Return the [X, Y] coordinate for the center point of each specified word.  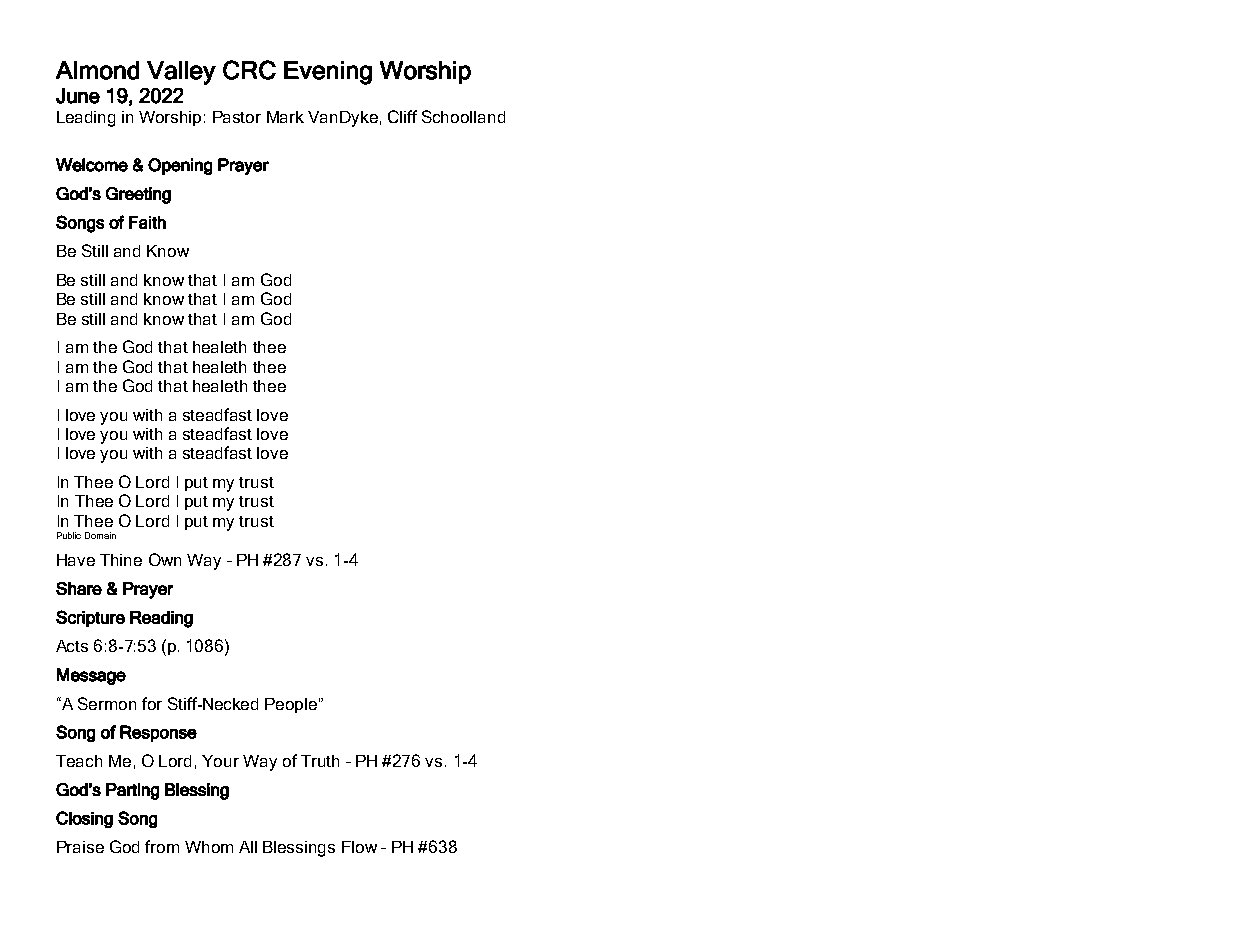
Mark [285, 117]
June [78, 96]
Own [165, 559]
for [152, 703]
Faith [147, 222]
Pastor [237, 117]
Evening [328, 73]
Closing [84, 819]
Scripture [90, 618]
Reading [161, 619]
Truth [320, 761]
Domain [100, 535]
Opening [180, 166]
